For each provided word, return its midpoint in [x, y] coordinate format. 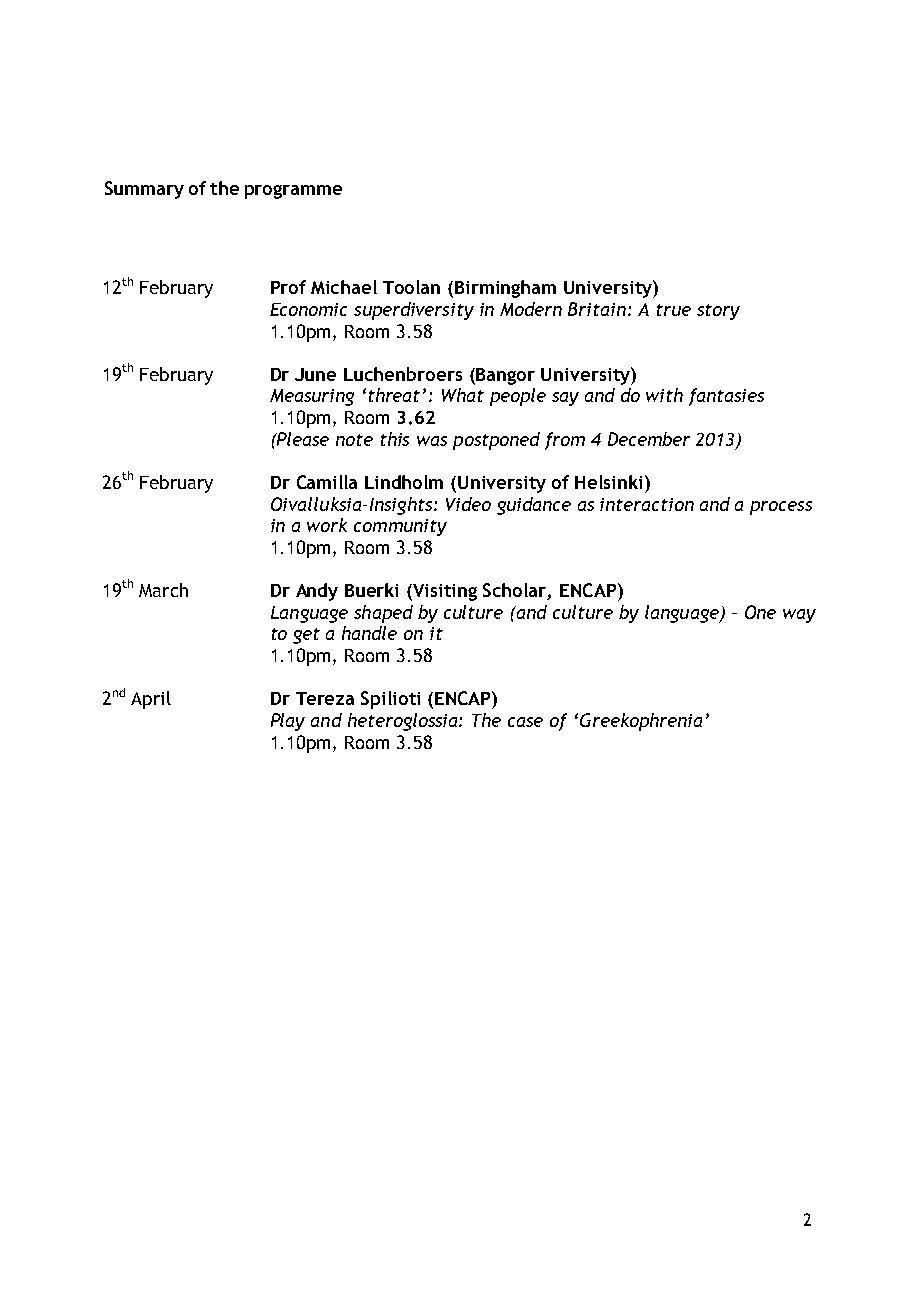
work [327, 525]
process [781, 508]
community [400, 527]
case [525, 722]
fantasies [726, 397]
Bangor [505, 376]
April [151, 700]
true [674, 310]
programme [293, 192]
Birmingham [505, 289]
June [315, 374]
